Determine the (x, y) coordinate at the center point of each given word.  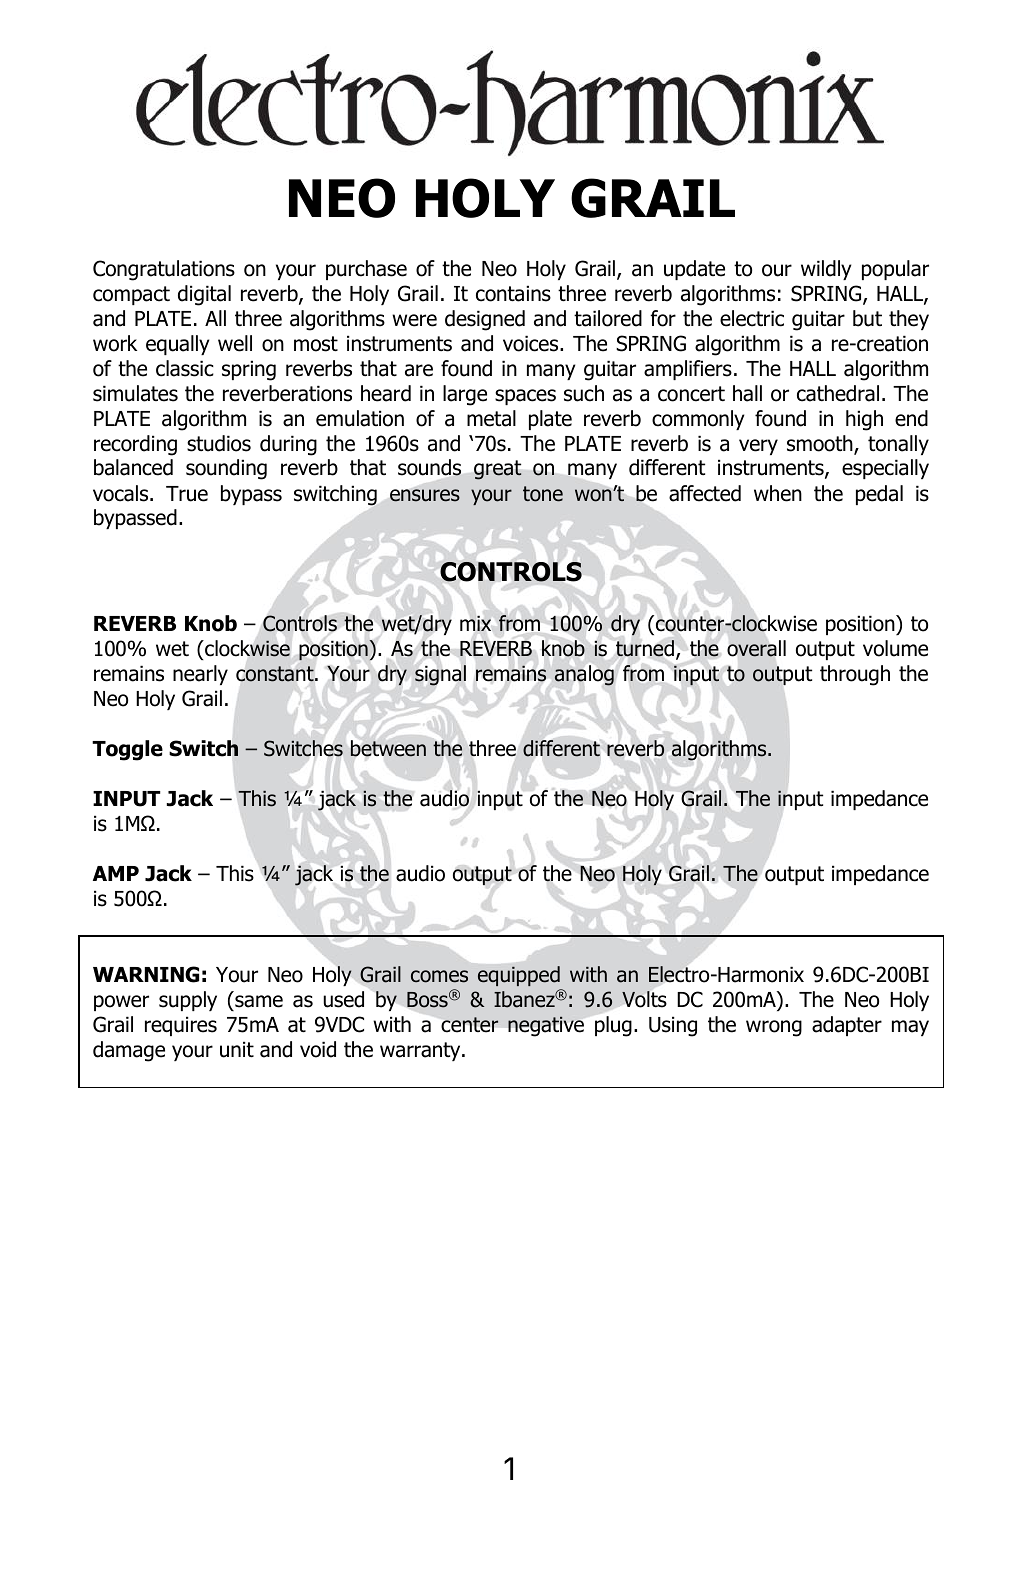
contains (513, 293)
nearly (200, 675)
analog (584, 675)
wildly (826, 270)
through (855, 675)
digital (204, 295)
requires (181, 1026)
